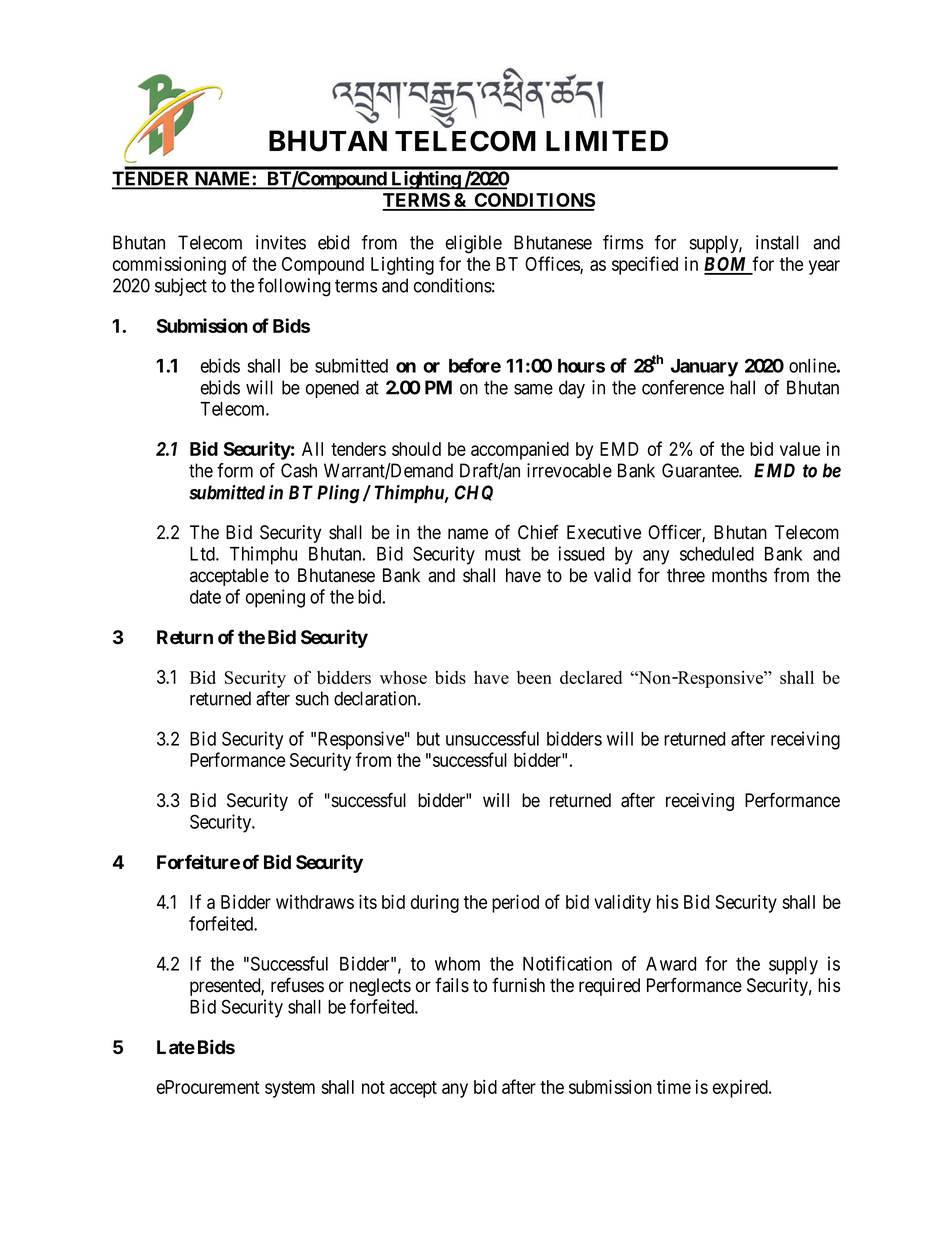 The height and width of the page is (1233, 952). I want to click on invites, so click(281, 242).
